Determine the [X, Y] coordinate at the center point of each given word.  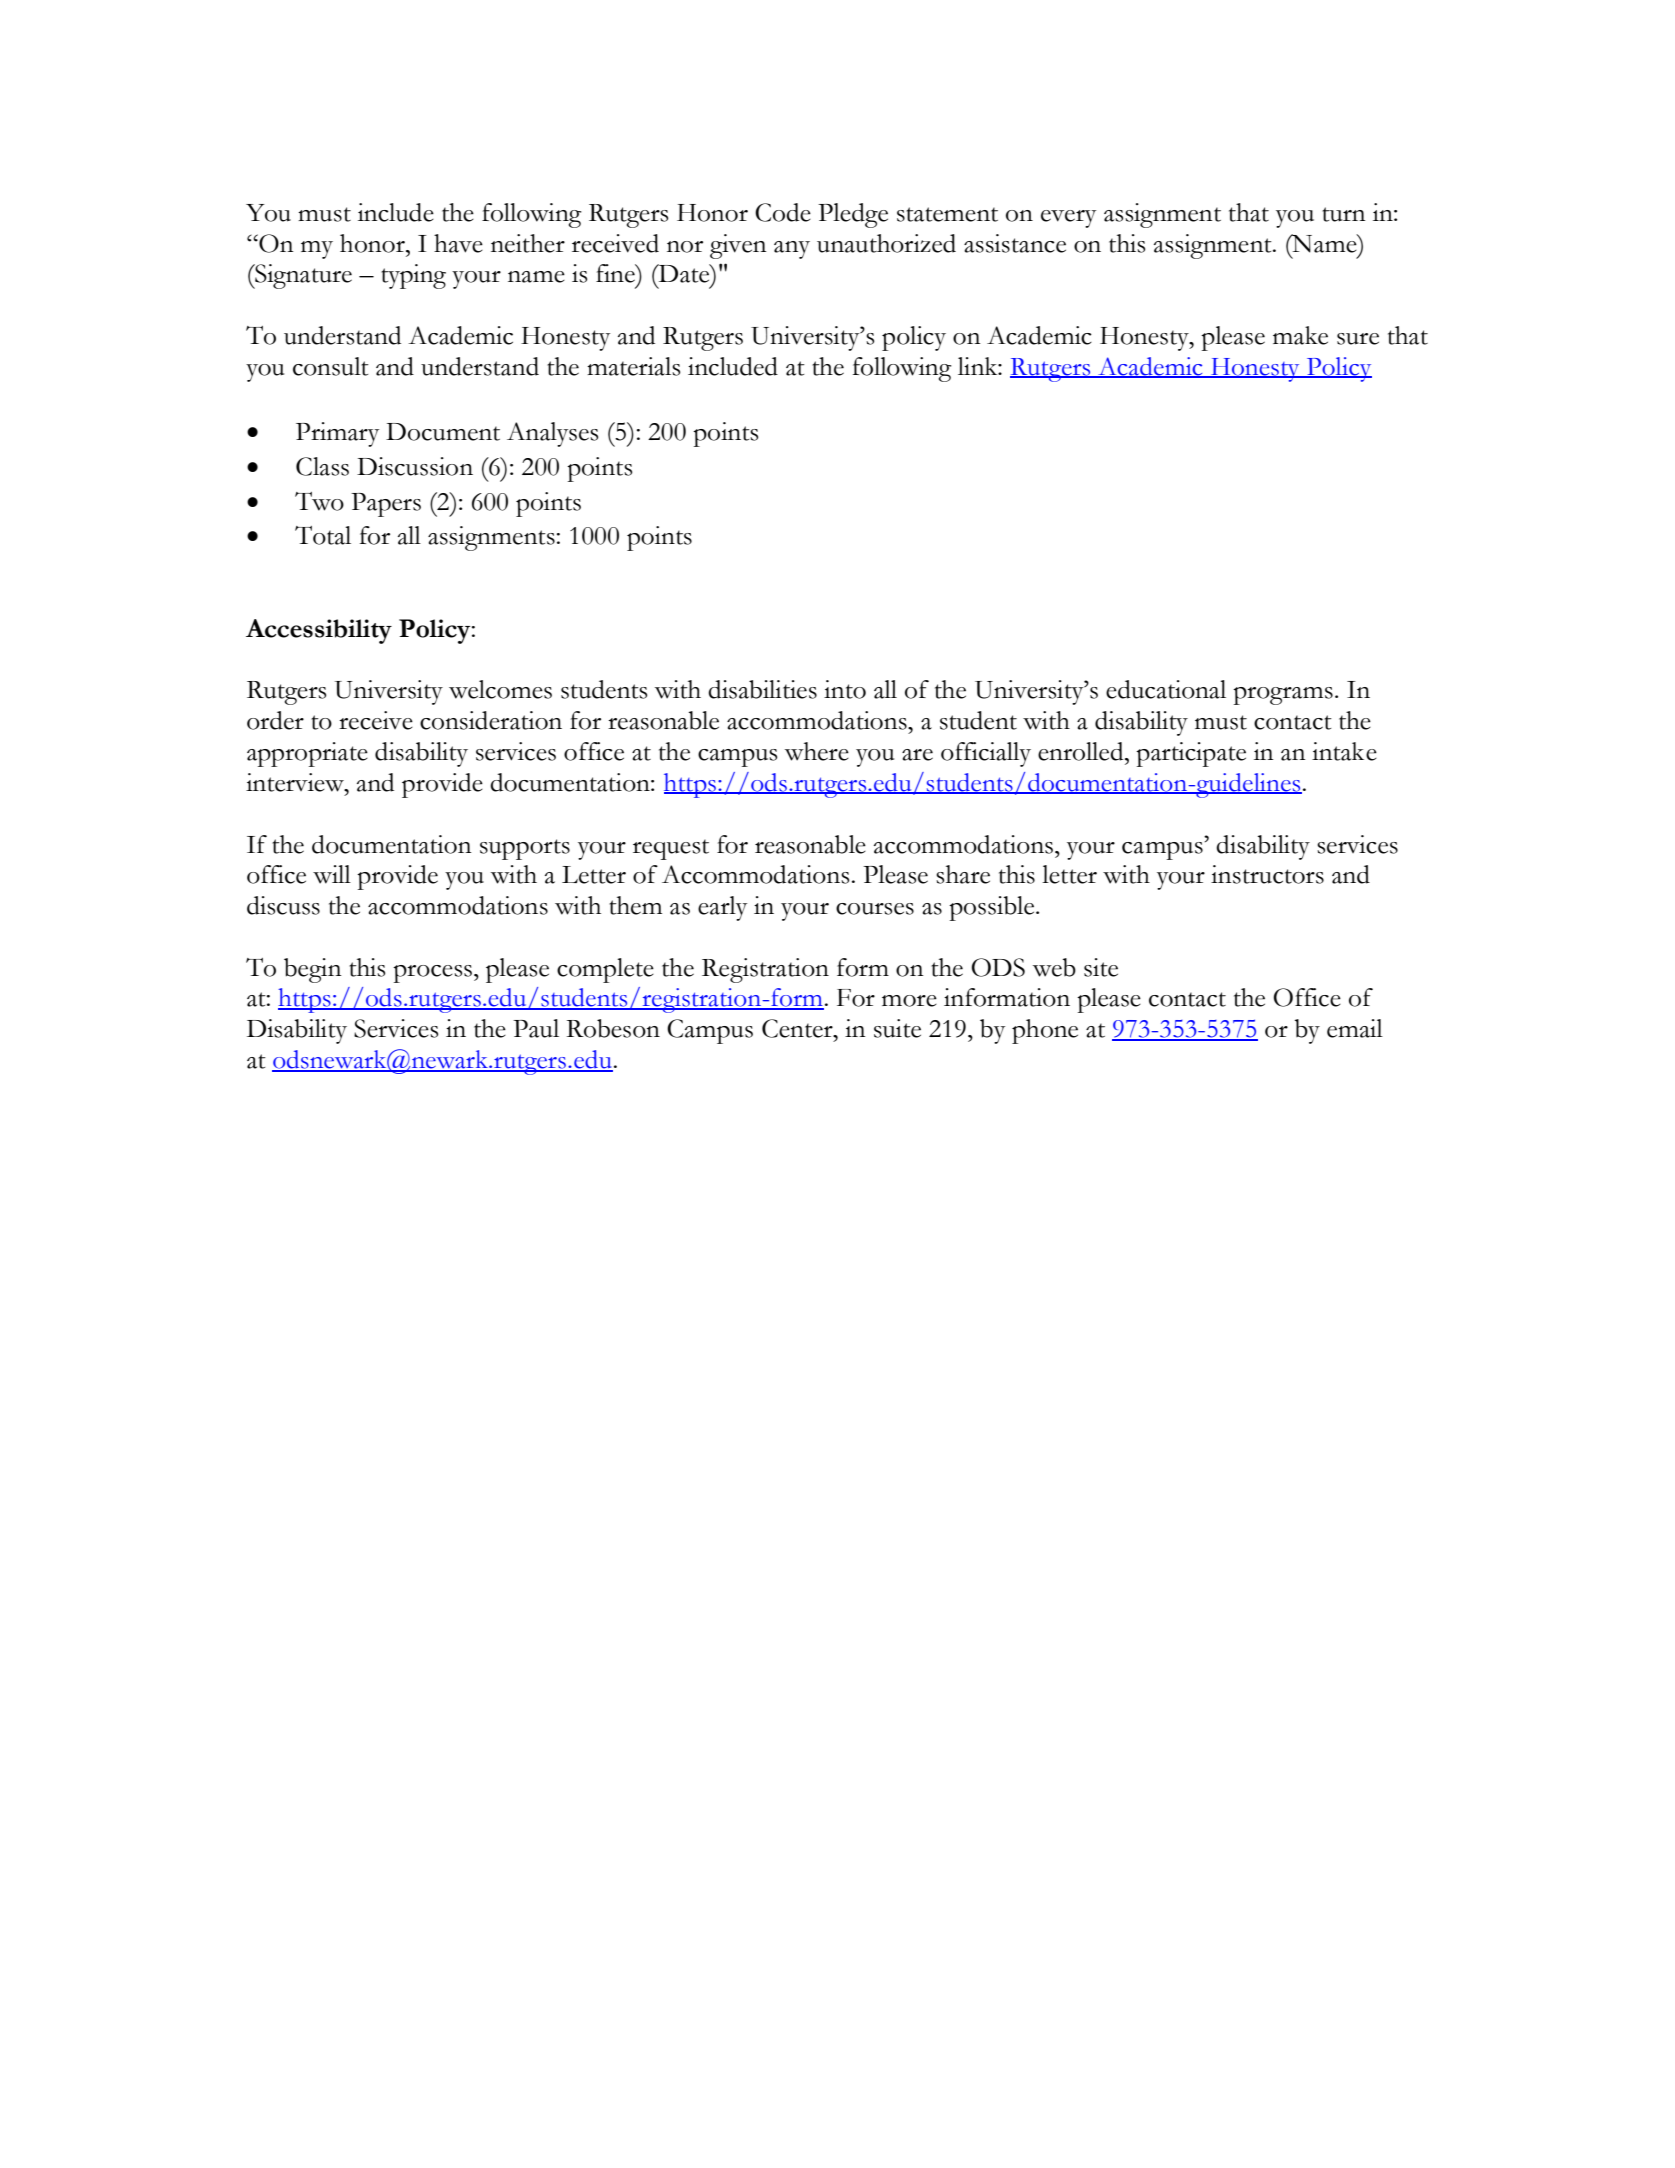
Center [798, 1028]
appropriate [307, 754]
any [792, 250]
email [1355, 1028]
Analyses [552, 434]
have [458, 243]
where [817, 751]
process [432, 974]
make [1300, 335]
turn [1344, 214]
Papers [386, 505]
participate [1191, 754]
